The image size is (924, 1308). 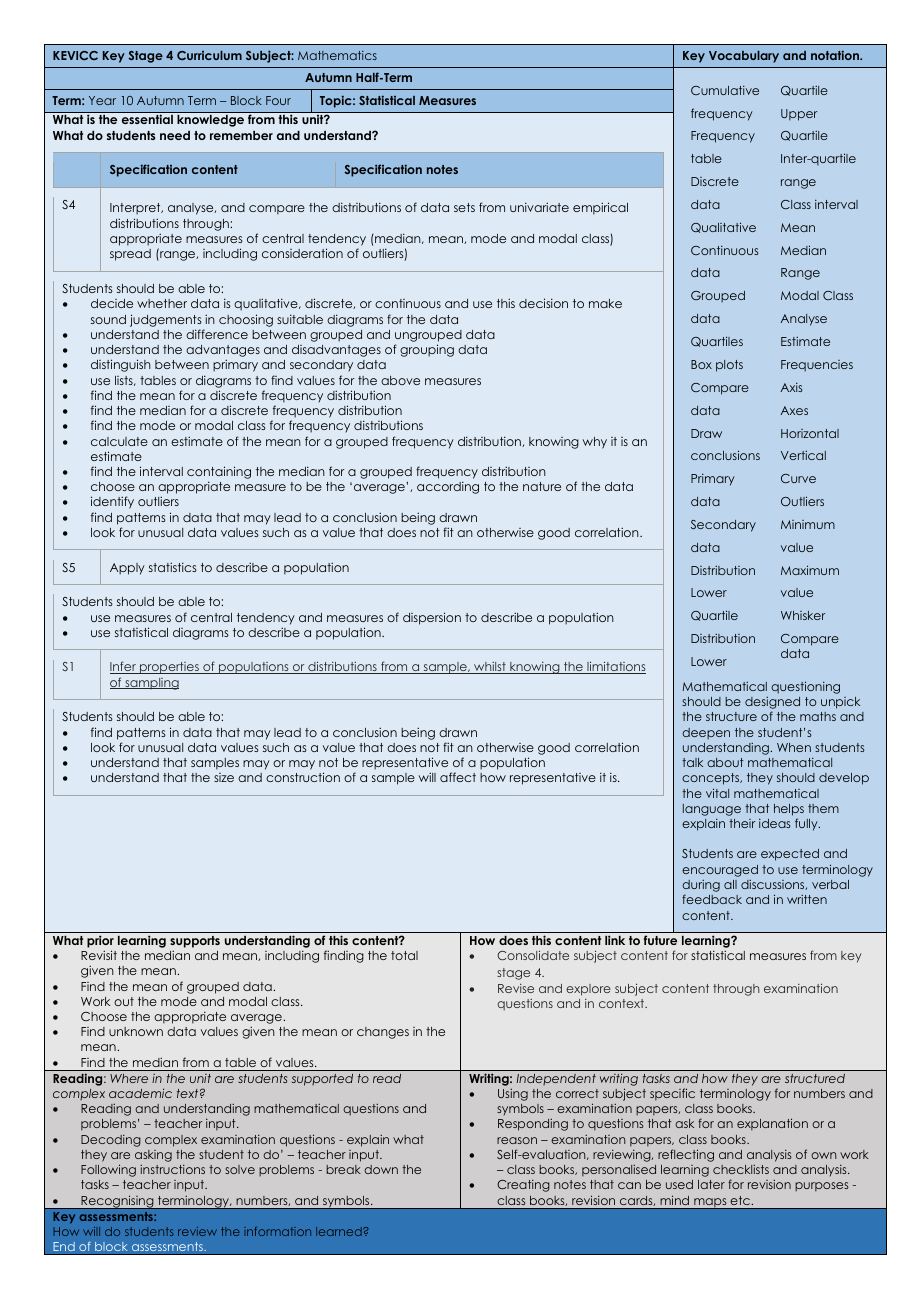 What do you see at coordinates (173, 567) in the screenshot?
I see `statistics` at bounding box center [173, 567].
